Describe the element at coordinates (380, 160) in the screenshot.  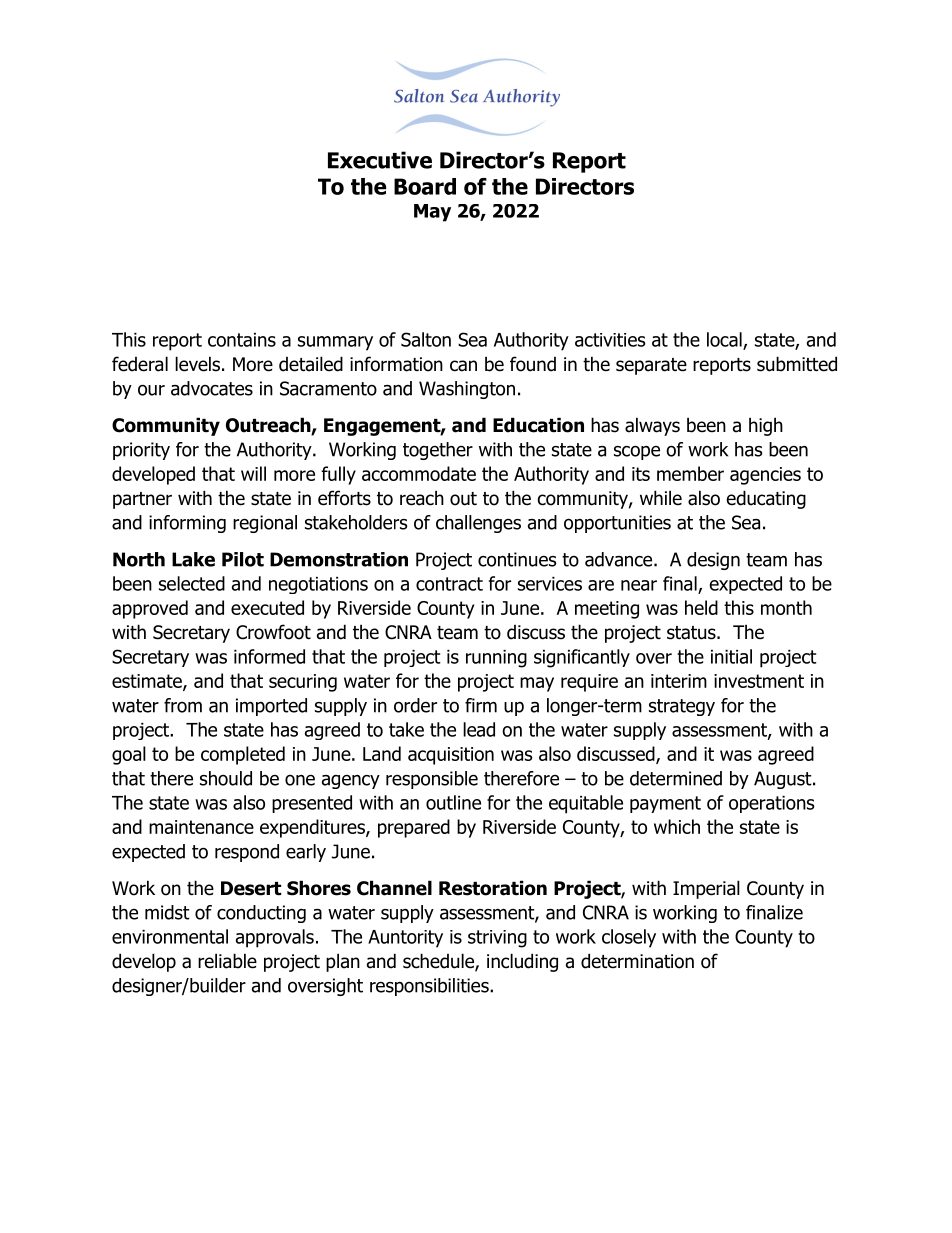
I see `Executive` at that location.
